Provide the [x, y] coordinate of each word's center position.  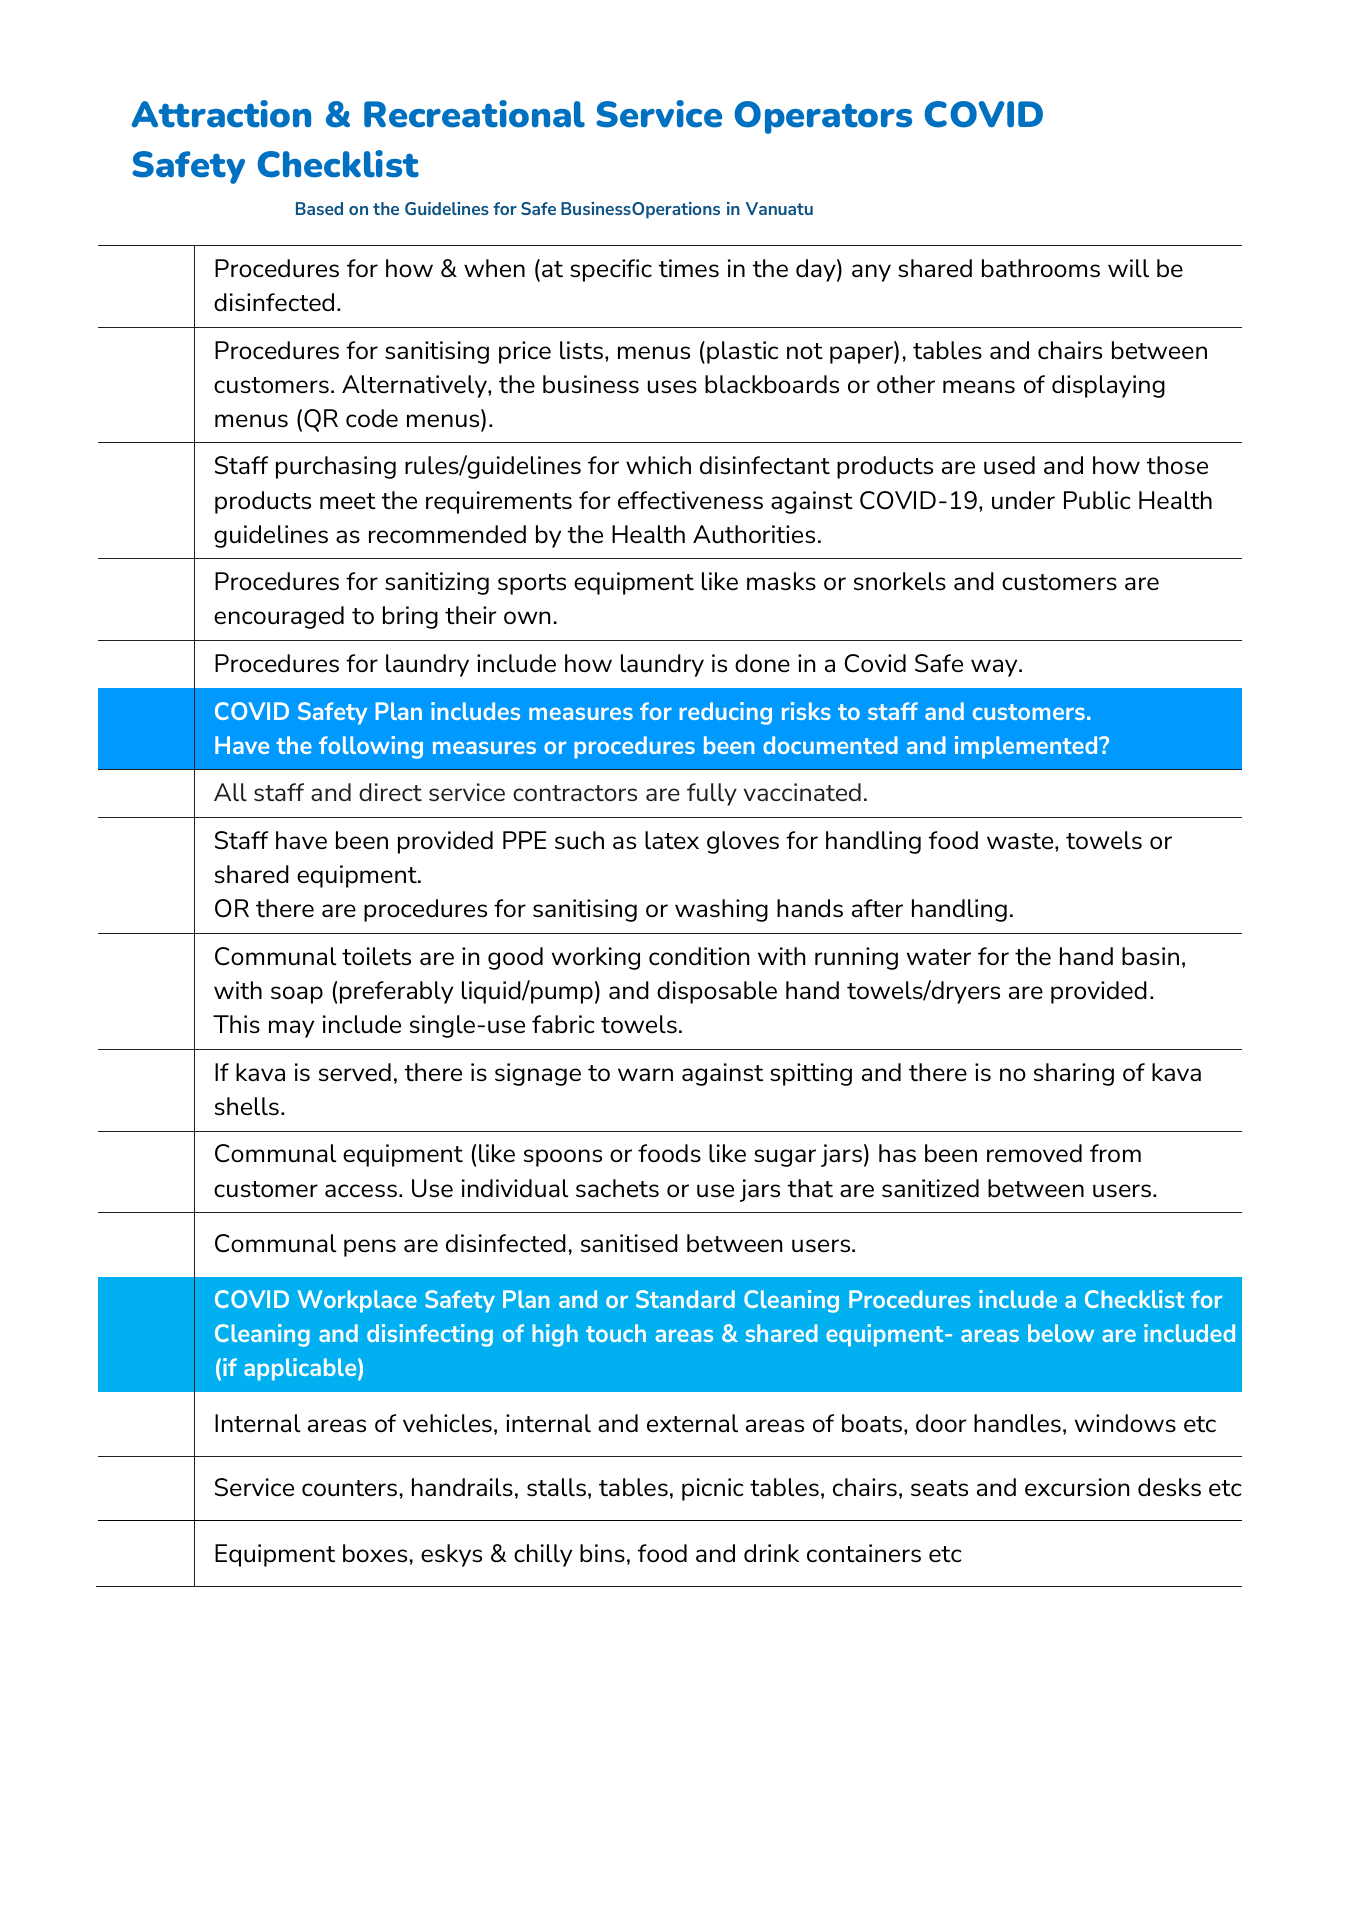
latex [672, 840]
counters [349, 1488]
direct [390, 792]
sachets [617, 1188]
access [361, 1191]
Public [1097, 500]
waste [1021, 841]
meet [348, 501]
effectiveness [690, 500]
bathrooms [1041, 268]
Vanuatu [779, 208]
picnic [713, 1489]
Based [319, 208]
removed [1034, 1153]
